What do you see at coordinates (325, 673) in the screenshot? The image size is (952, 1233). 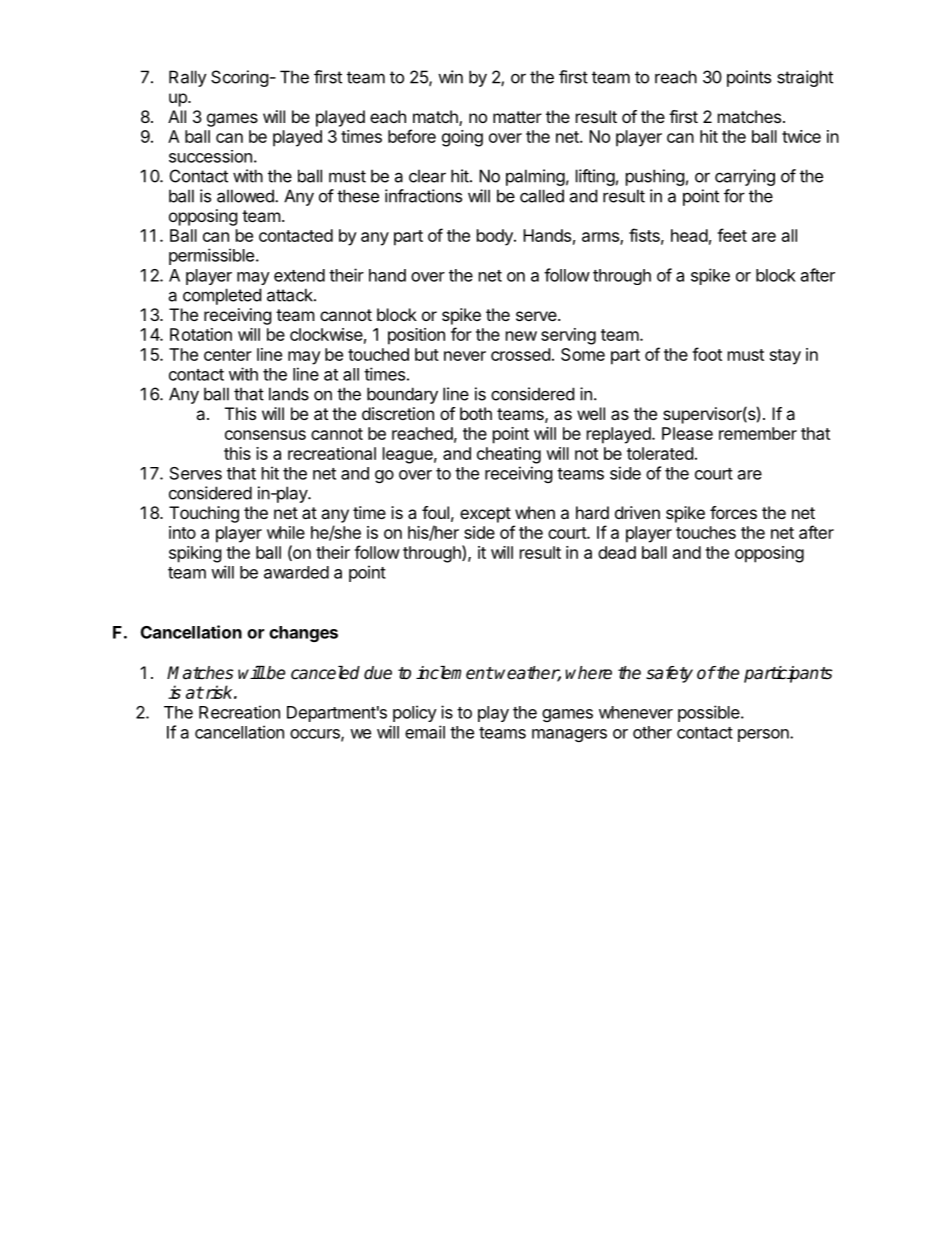 I see `canceled` at bounding box center [325, 673].
